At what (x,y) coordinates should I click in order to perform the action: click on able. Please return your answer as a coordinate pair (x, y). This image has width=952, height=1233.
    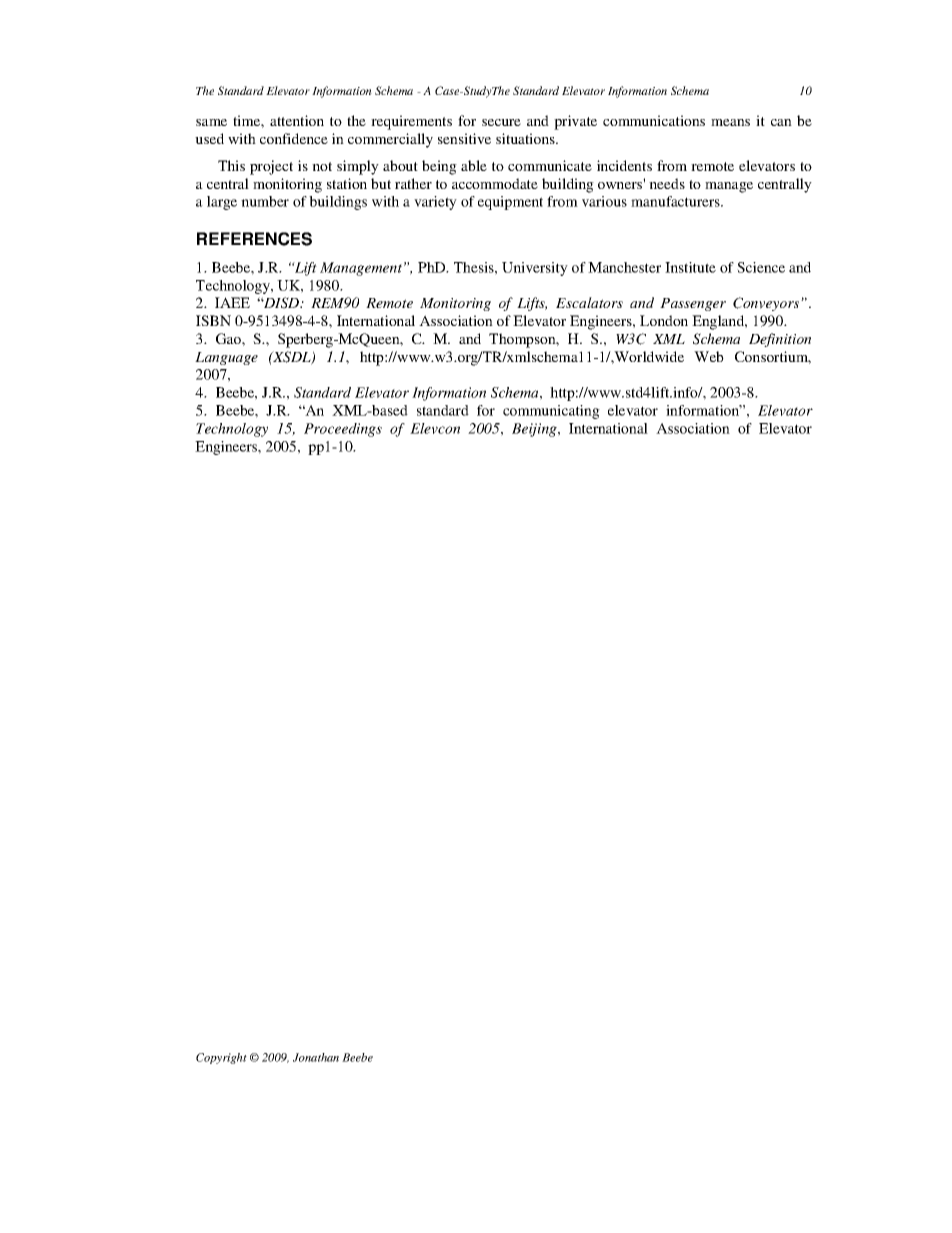
    Looking at the image, I should click on (474, 165).
